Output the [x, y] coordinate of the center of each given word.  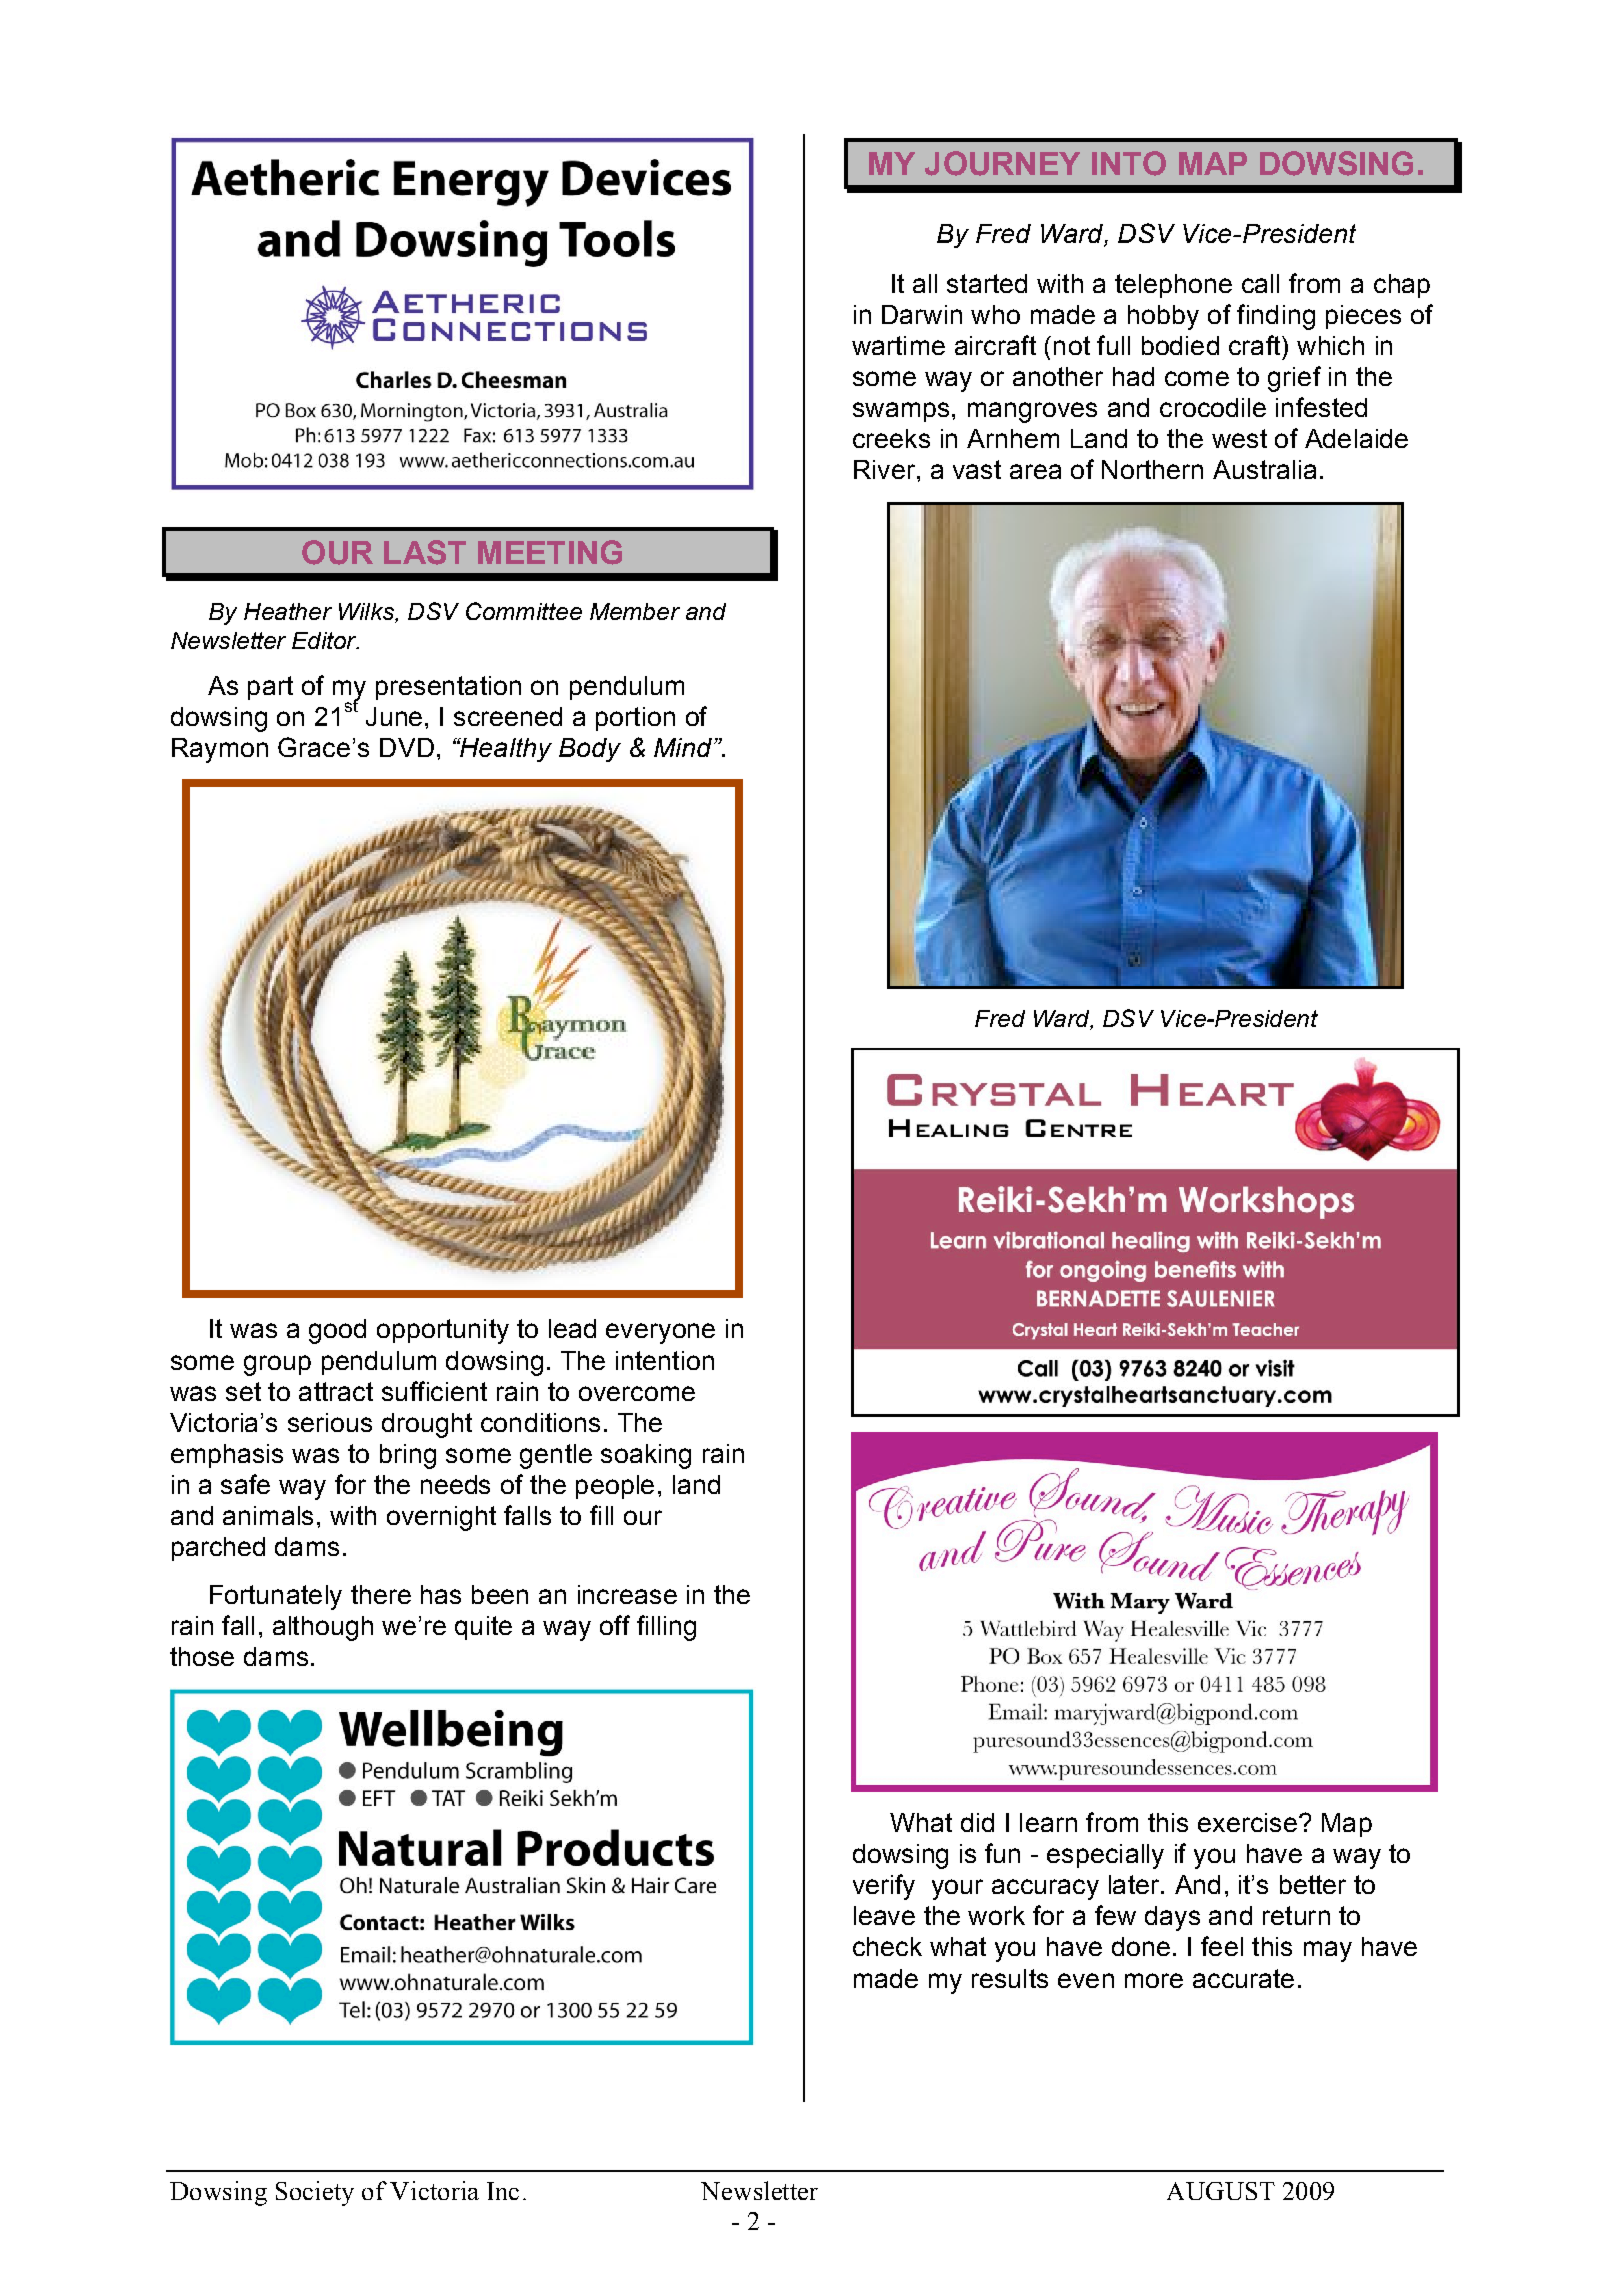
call [1260, 283]
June [394, 716]
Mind [684, 747]
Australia [1264, 469]
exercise [1247, 1822]
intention [665, 1360]
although [323, 1628]
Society [315, 2193]
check [887, 1946]
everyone [660, 1333]
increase [627, 1594]
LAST [425, 552]
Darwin [922, 314]
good [337, 1331]
